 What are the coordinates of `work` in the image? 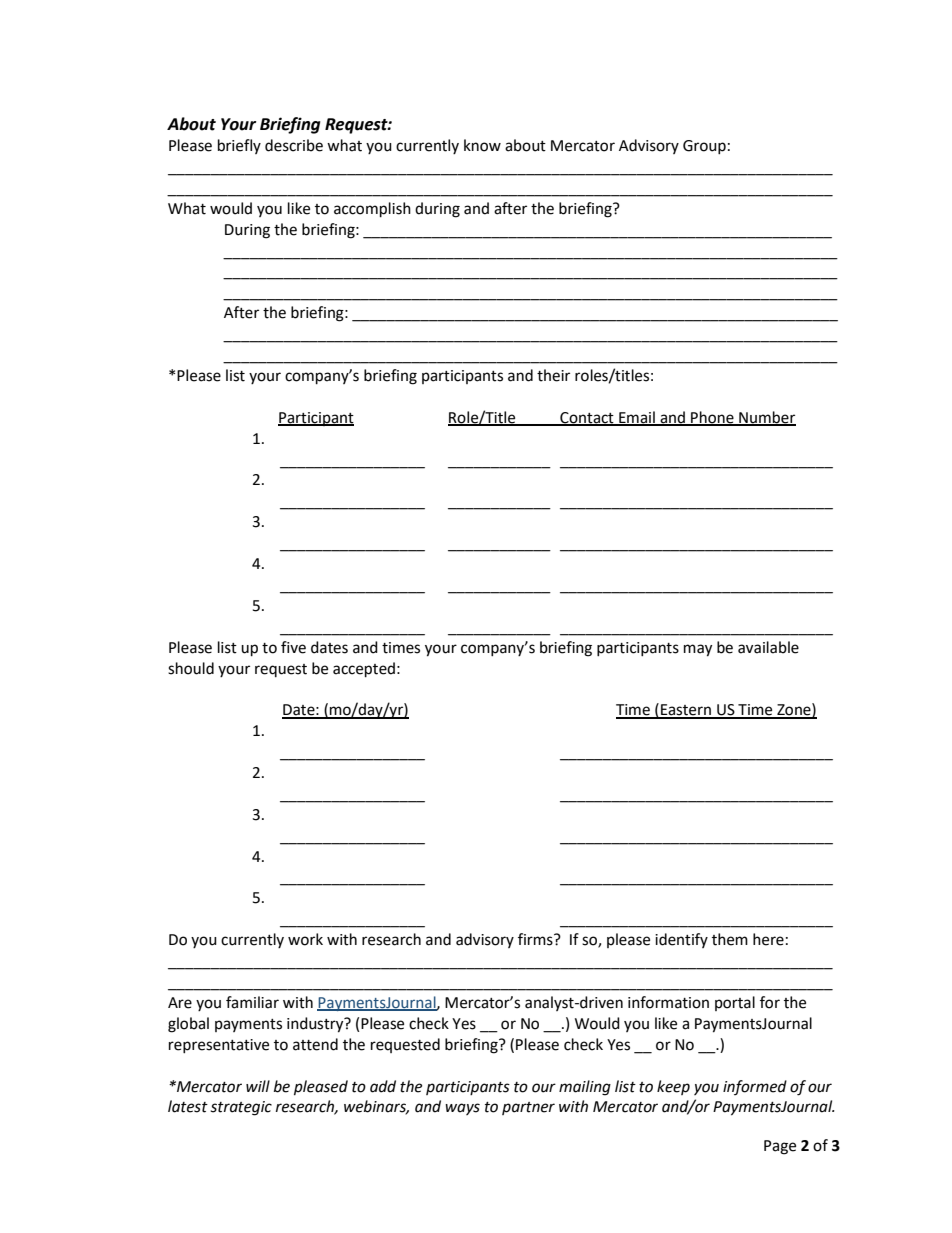 It's located at (305, 939).
